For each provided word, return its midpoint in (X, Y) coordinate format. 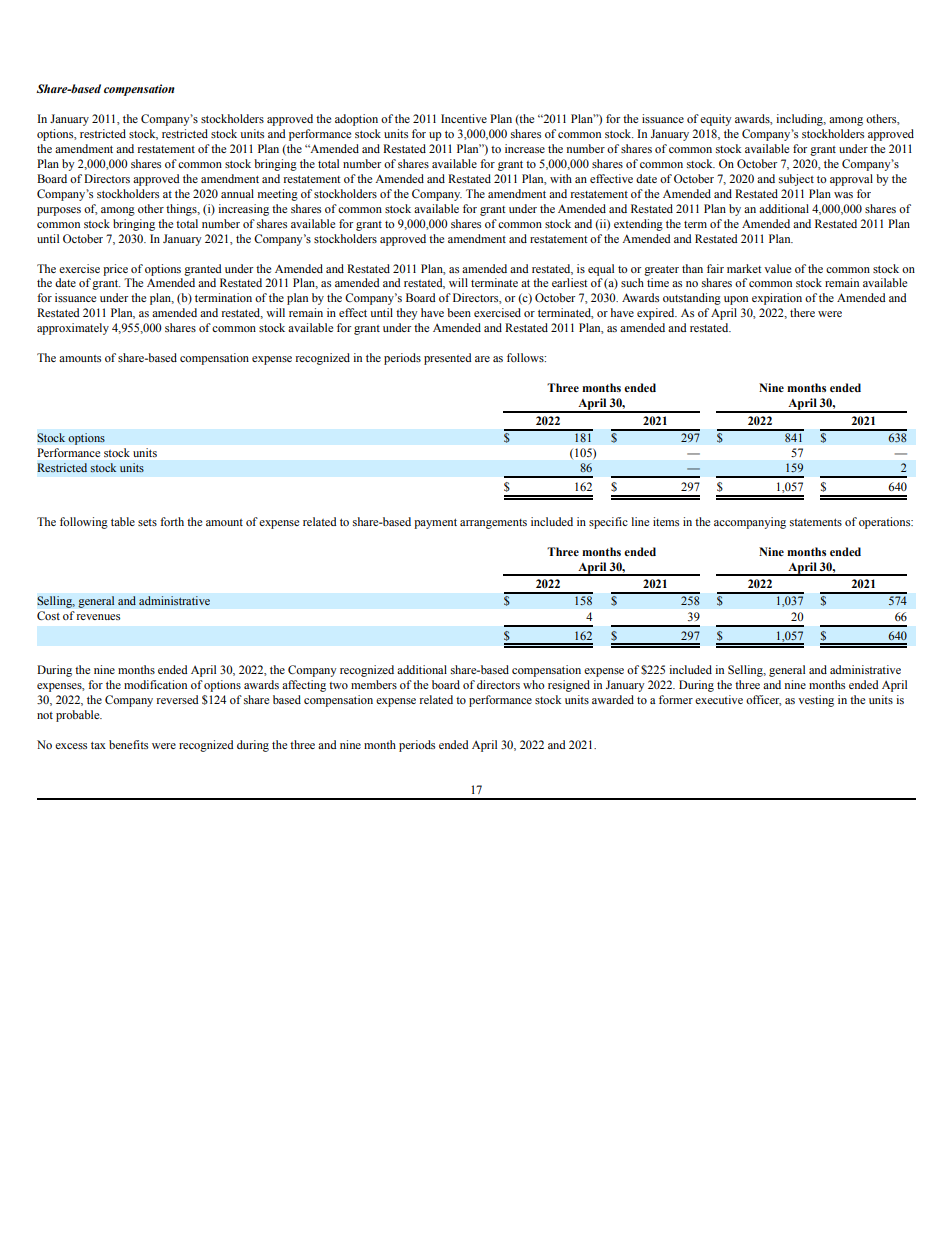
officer (764, 700)
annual (237, 193)
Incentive (464, 118)
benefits (128, 744)
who (534, 684)
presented (448, 359)
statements (816, 522)
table (123, 521)
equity (716, 120)
